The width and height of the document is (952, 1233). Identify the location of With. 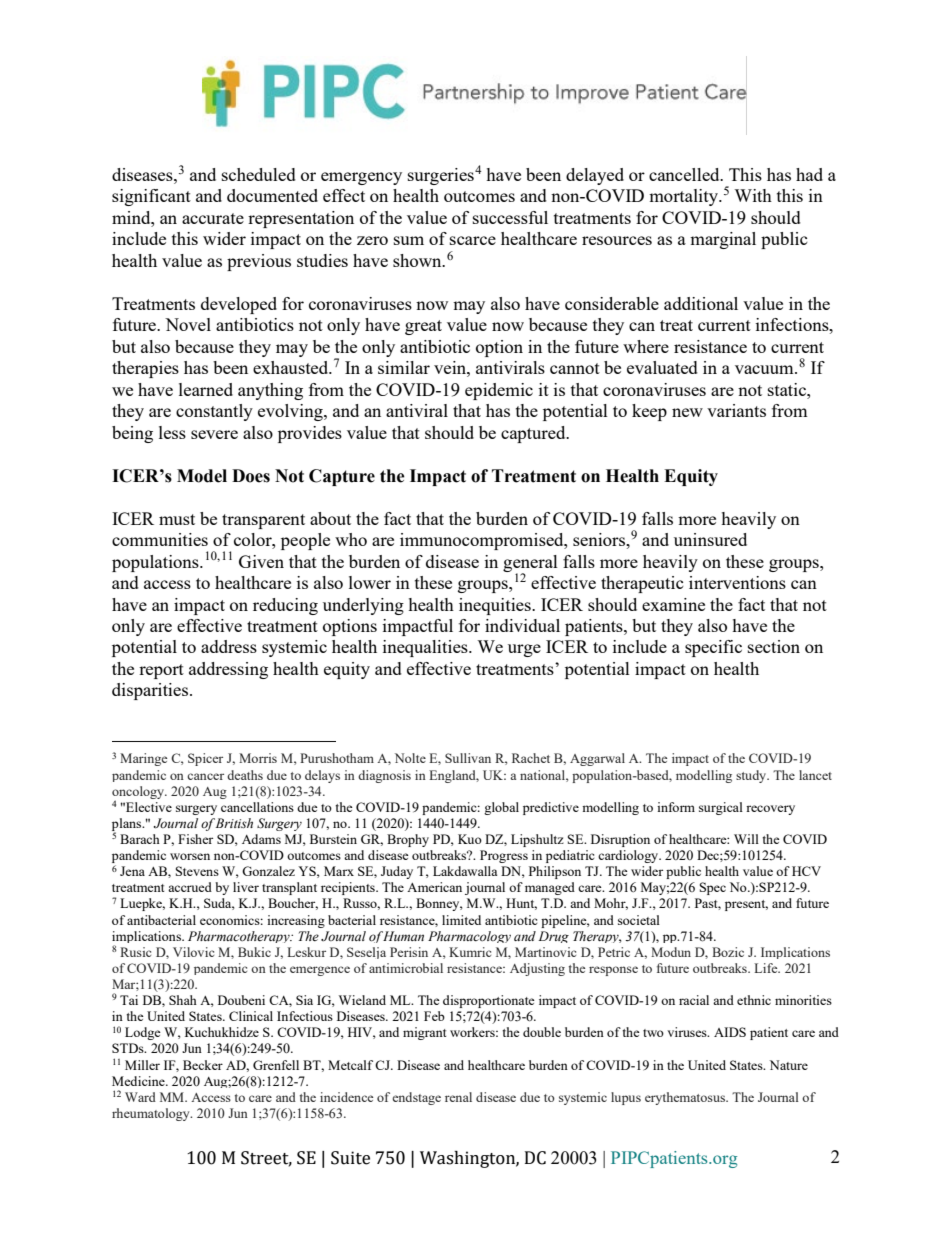
(753, 195).
